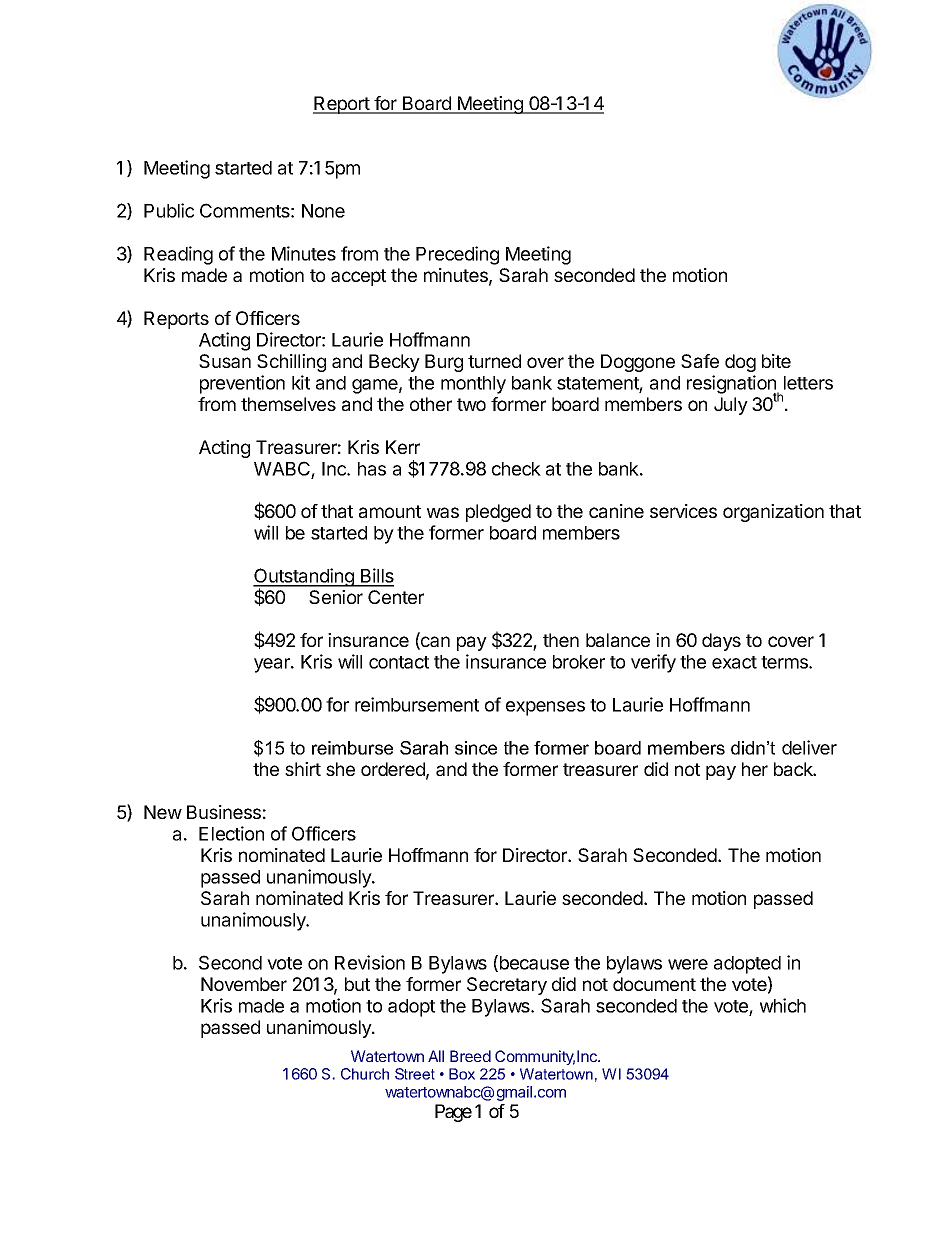 The height and width of the image is (1233, 952). What do you see at coordinates (700, 361) in the image?
I see `Safe` at bounding box center [700, 361].
